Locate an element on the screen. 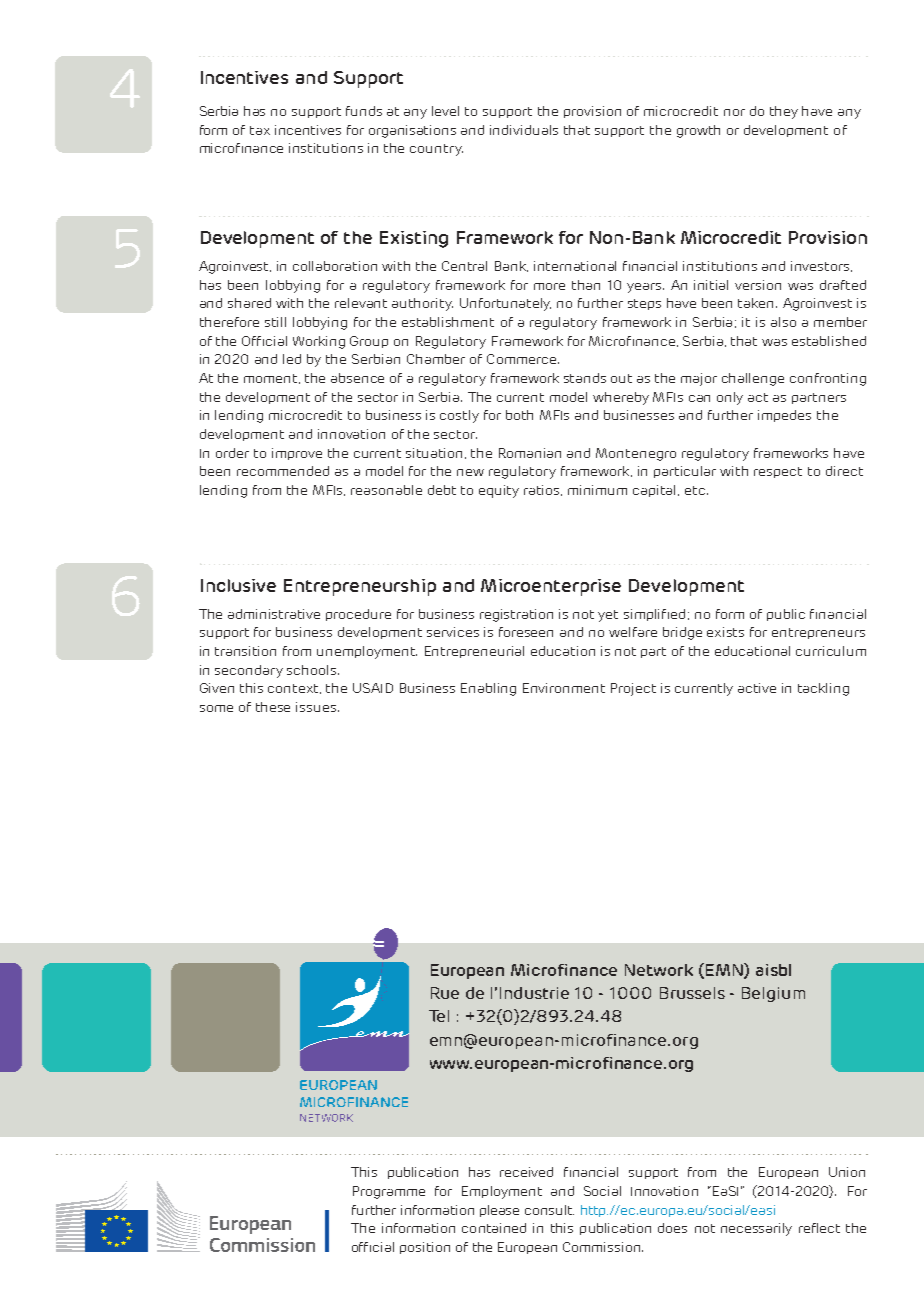 The height and width of the screenshot is (1308, 924). they is located at coordinates (784, 112).
